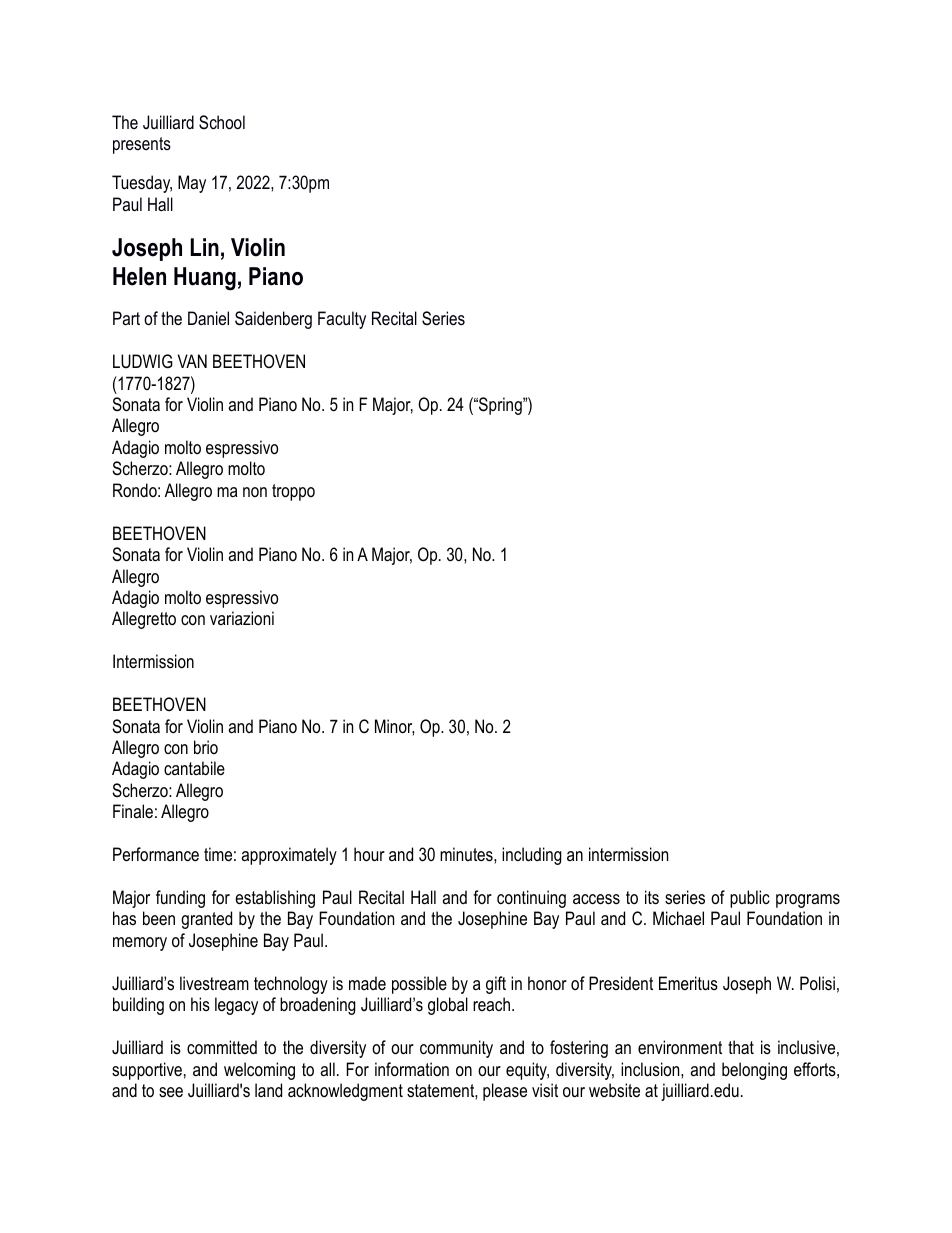 The height and width of the screenshot is (1233, 952). Describe the element at coordinates (194, 768) in the screenshot. I see `cantabile` at that location.
